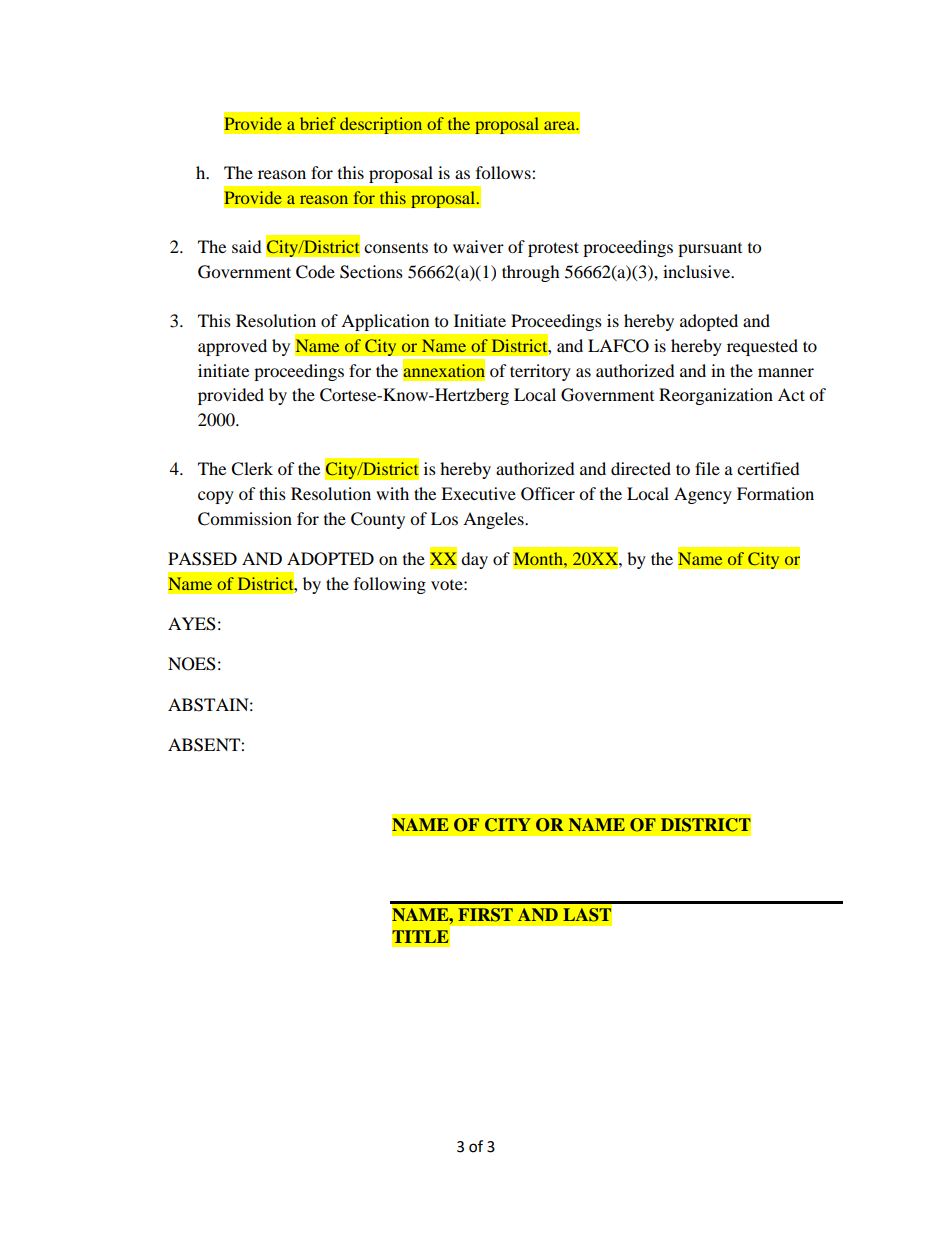 The width and height of the screenshot is (952, 1233). What do you see at coordinates (232, 347) in the screenshot?
I see `approved` at bounding box center [232, 347].
